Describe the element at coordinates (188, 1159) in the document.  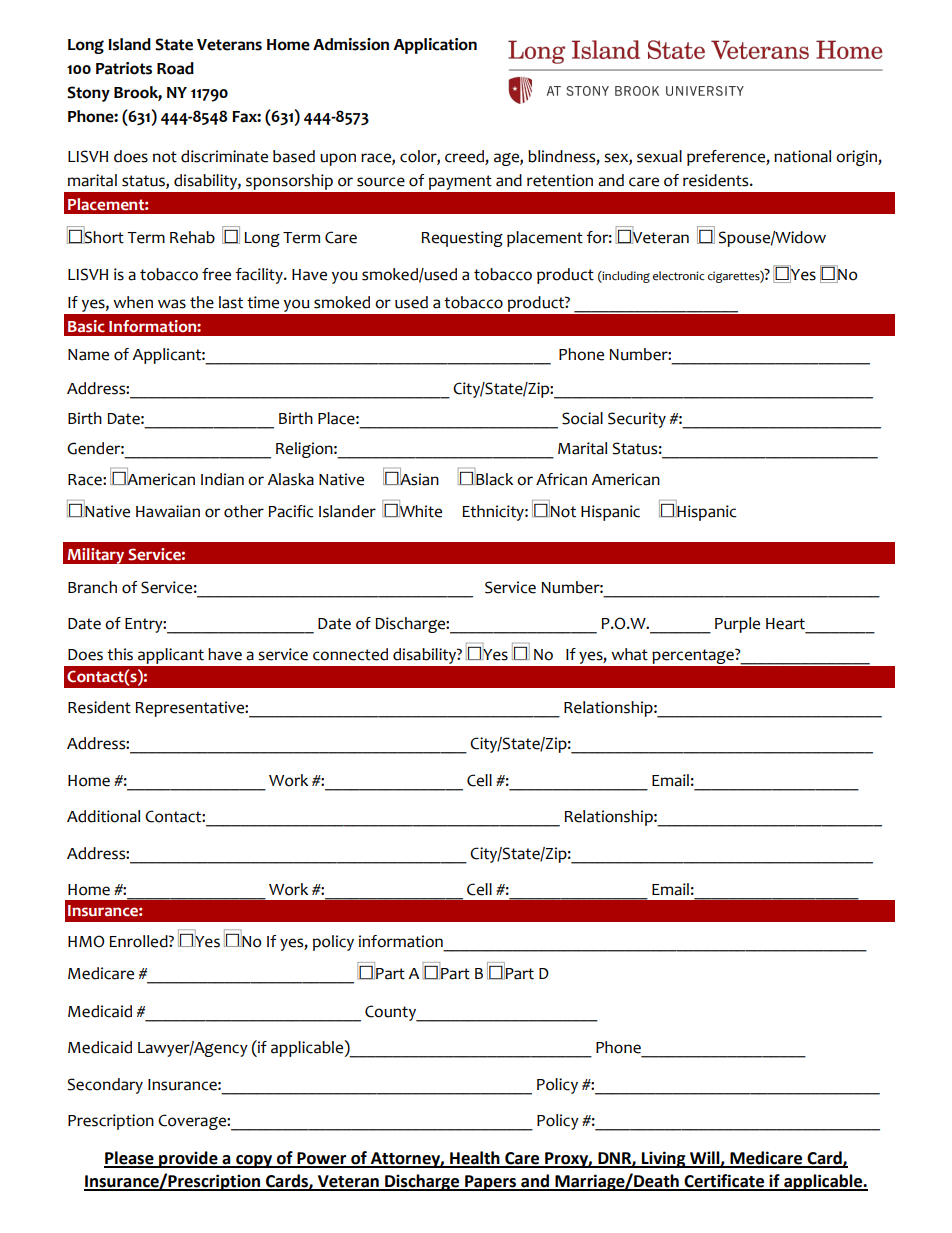
I see `provide` at that location.
